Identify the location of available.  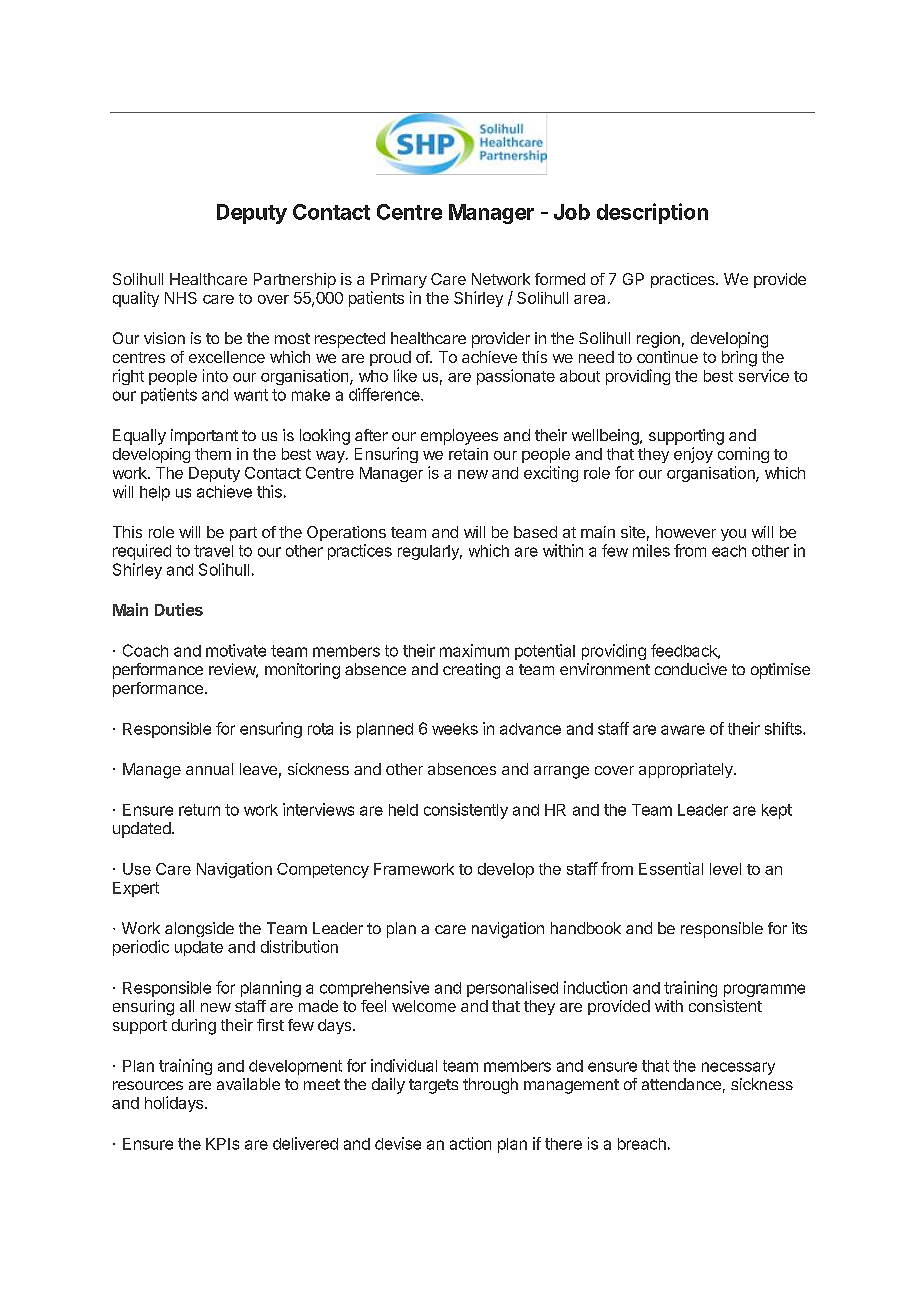
(248, 1084).
